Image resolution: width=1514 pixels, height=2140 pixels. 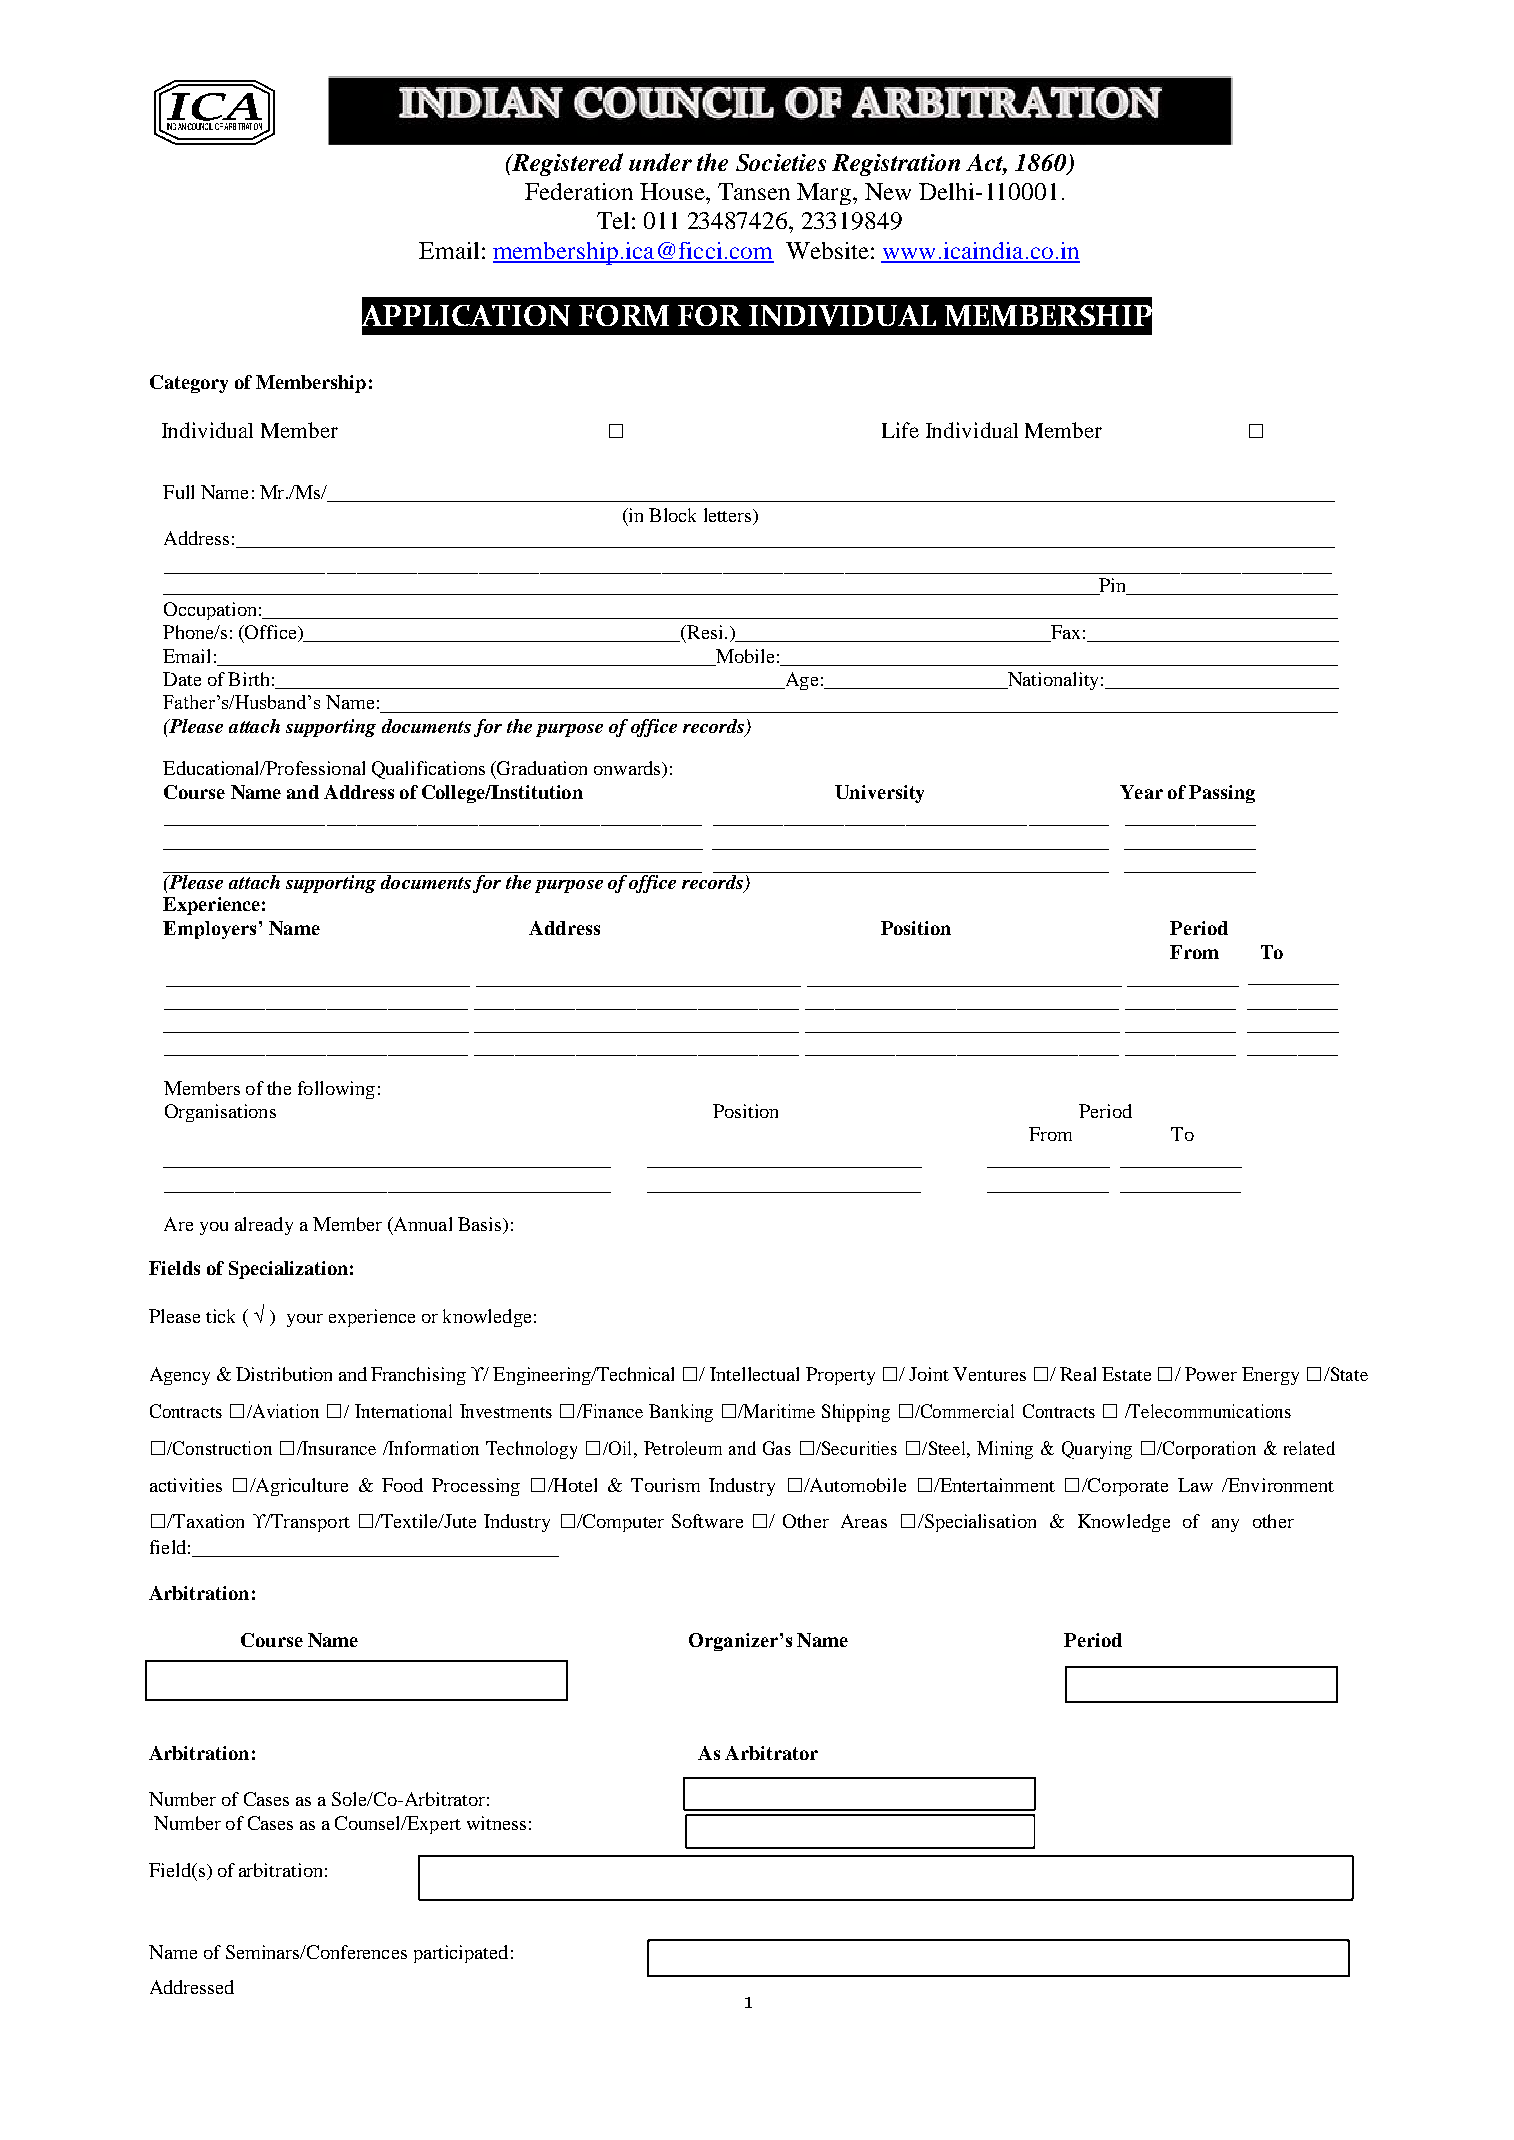 What do you see at coordinates (461, 1954) in the page?
I see `participated` at bounding box center [461, 1954].
